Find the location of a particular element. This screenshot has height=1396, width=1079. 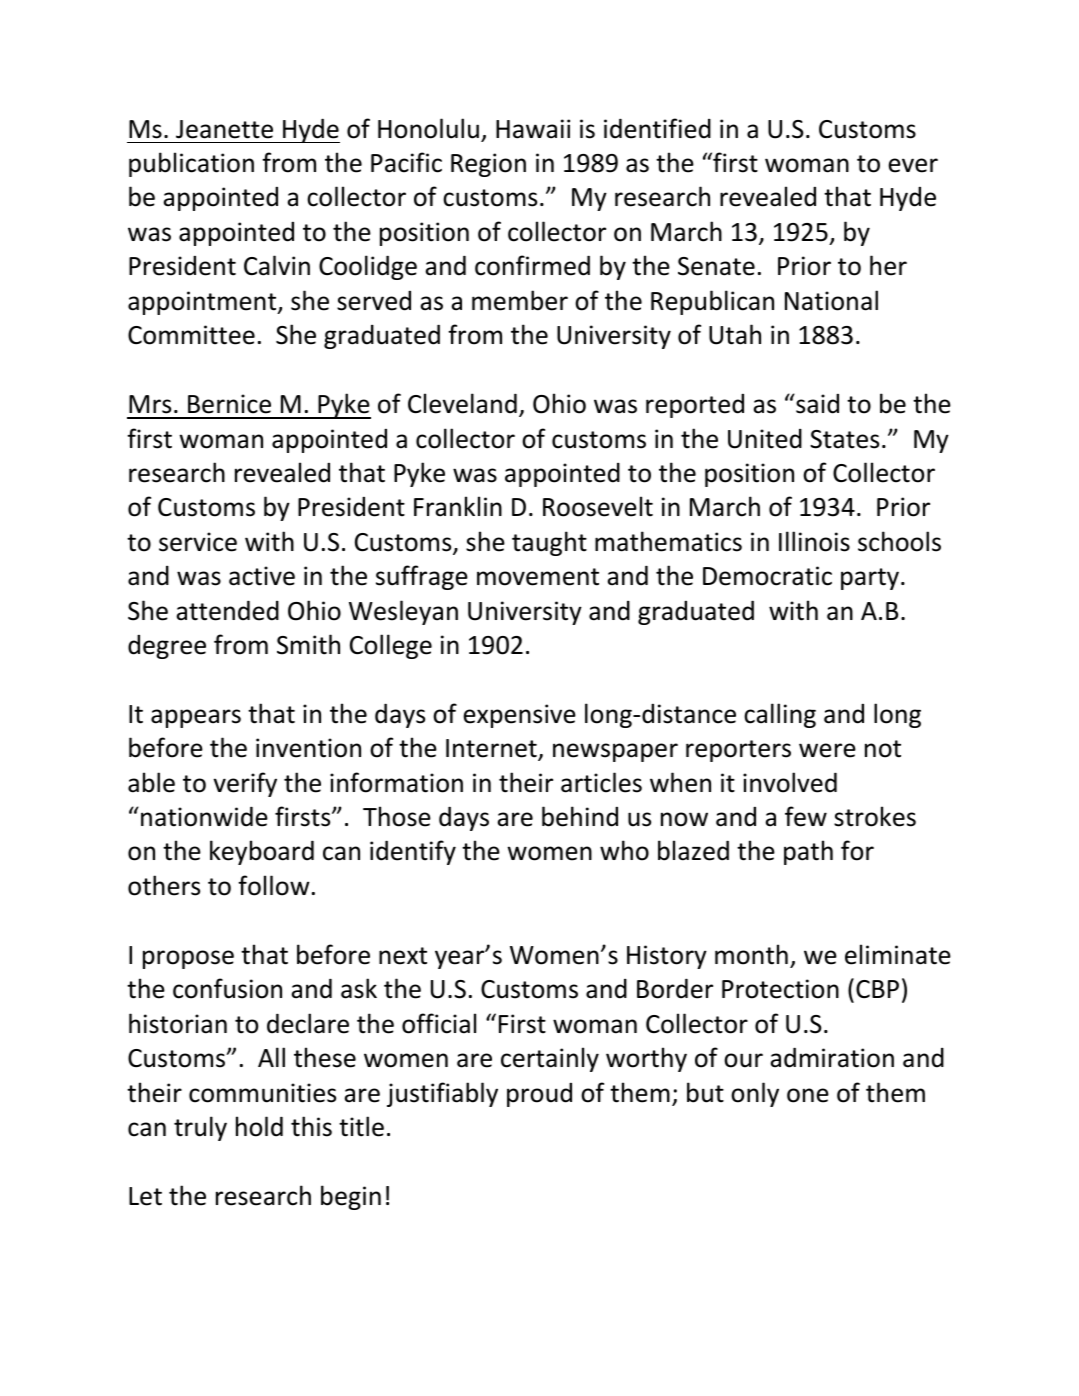

calling is located at coordinates (780, 715).
